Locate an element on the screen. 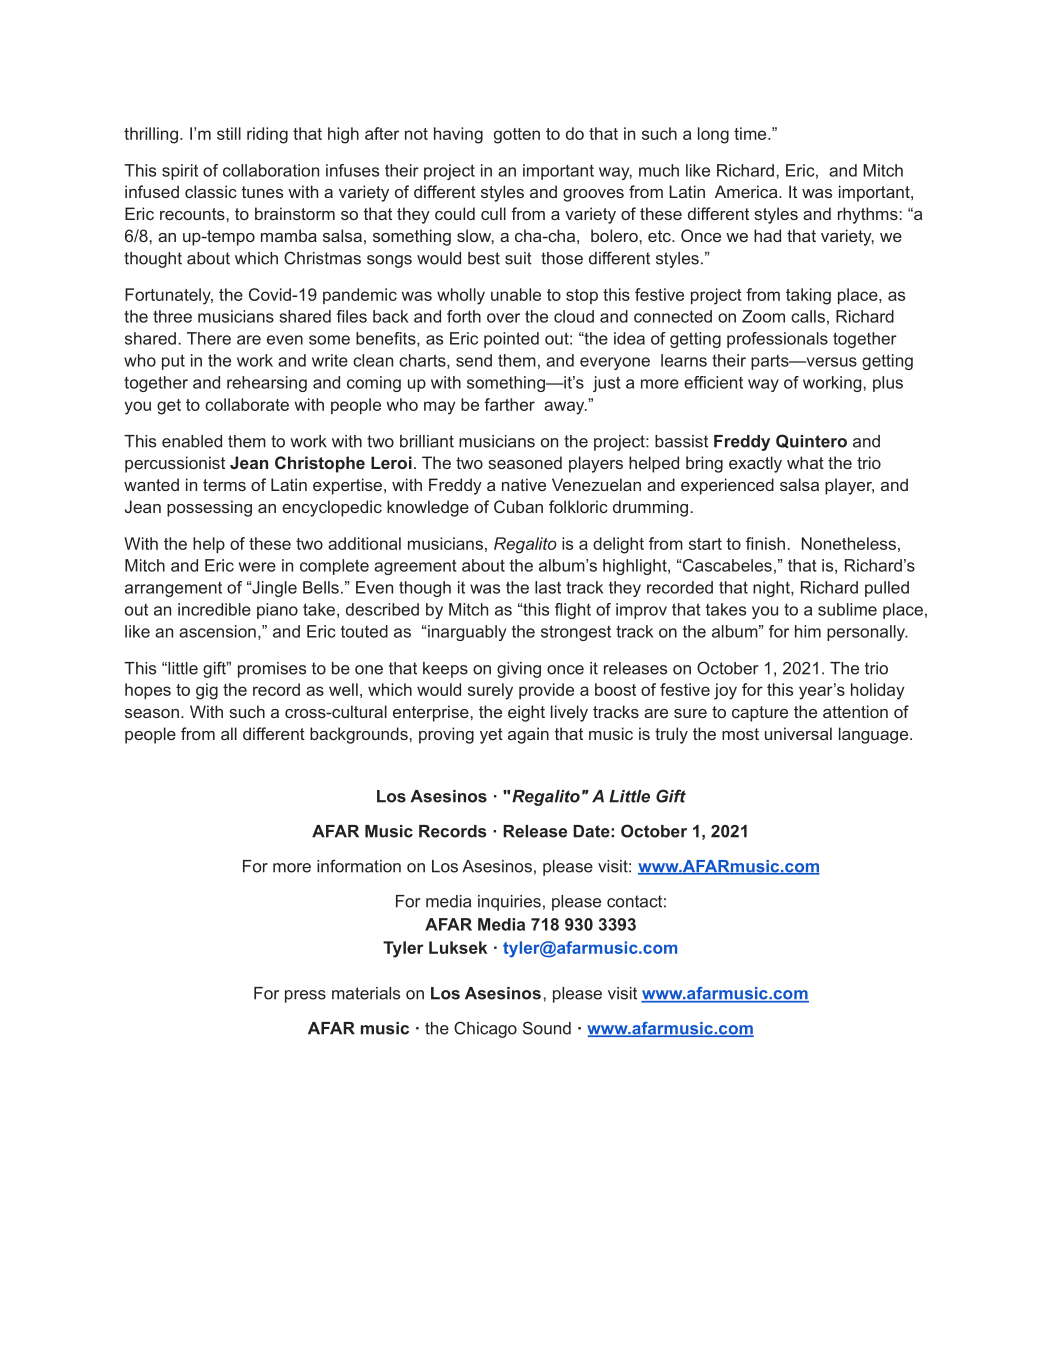 This screenshot has width=1058, height=1369. universal is located at coordinates (798, 733).
